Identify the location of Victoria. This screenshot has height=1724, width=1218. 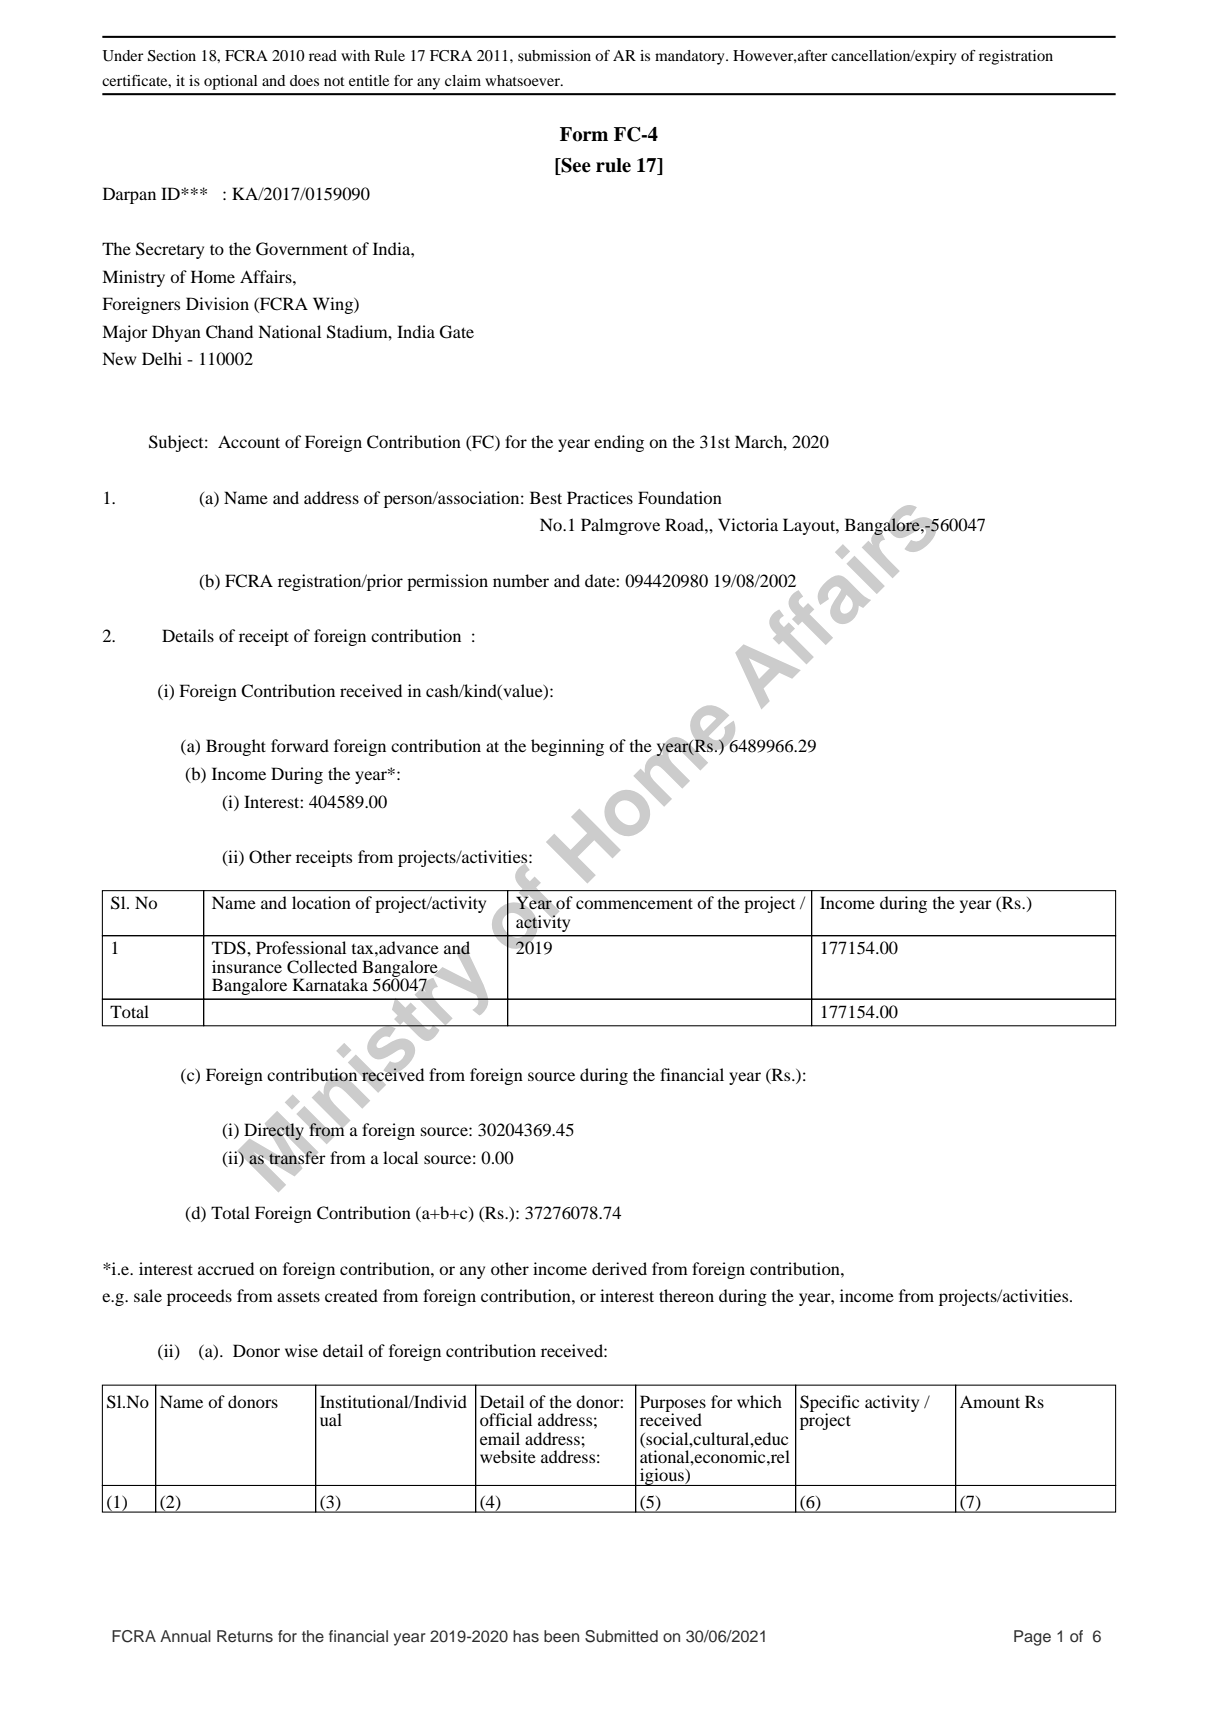
(748, 524).
